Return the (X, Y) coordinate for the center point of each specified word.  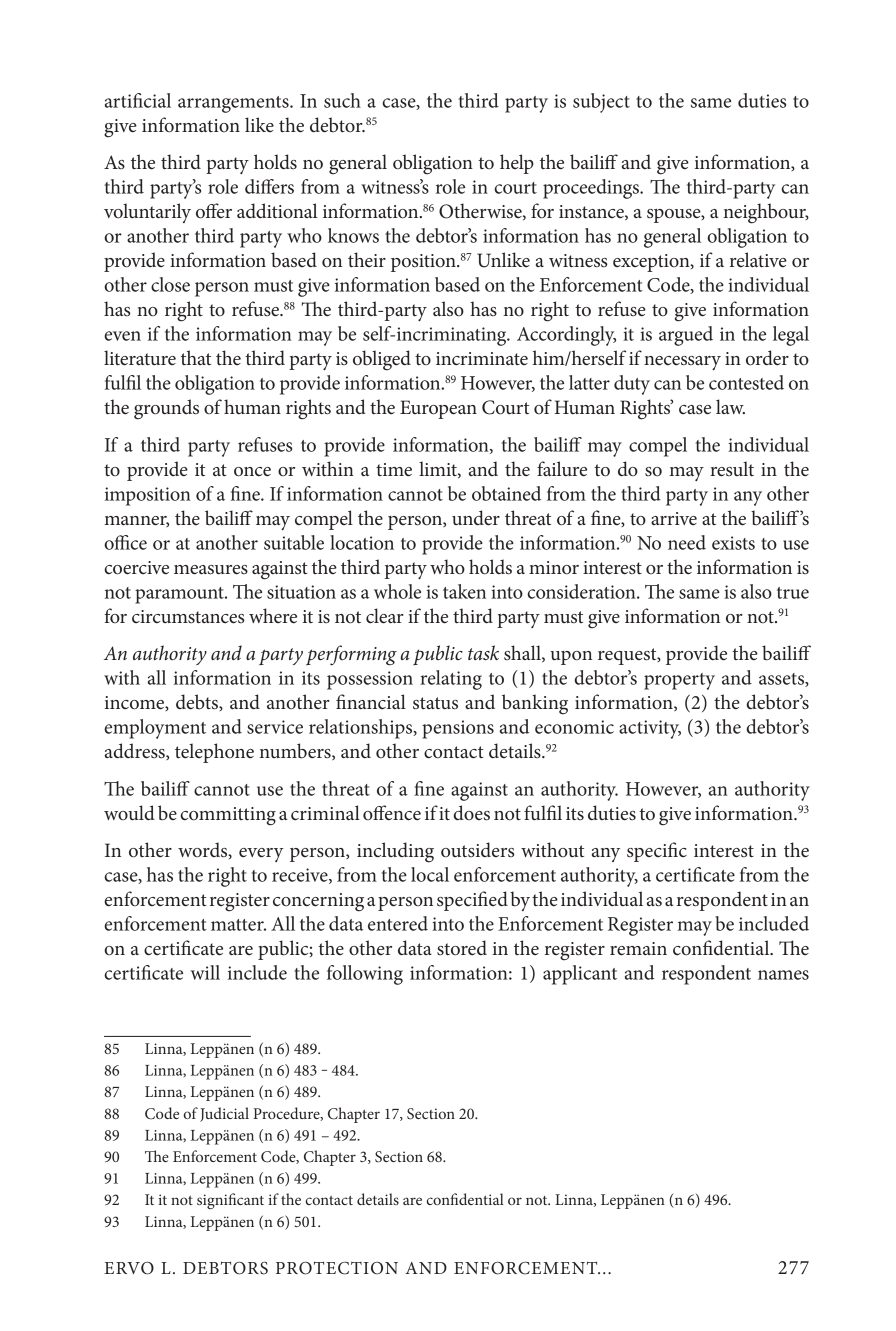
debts (198, 702)
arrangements (234, 104)
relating (451, 680)
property (679, 681)
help (517, 164)
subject (601, 103)
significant (230, 1201)
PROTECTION (337, 1268)
